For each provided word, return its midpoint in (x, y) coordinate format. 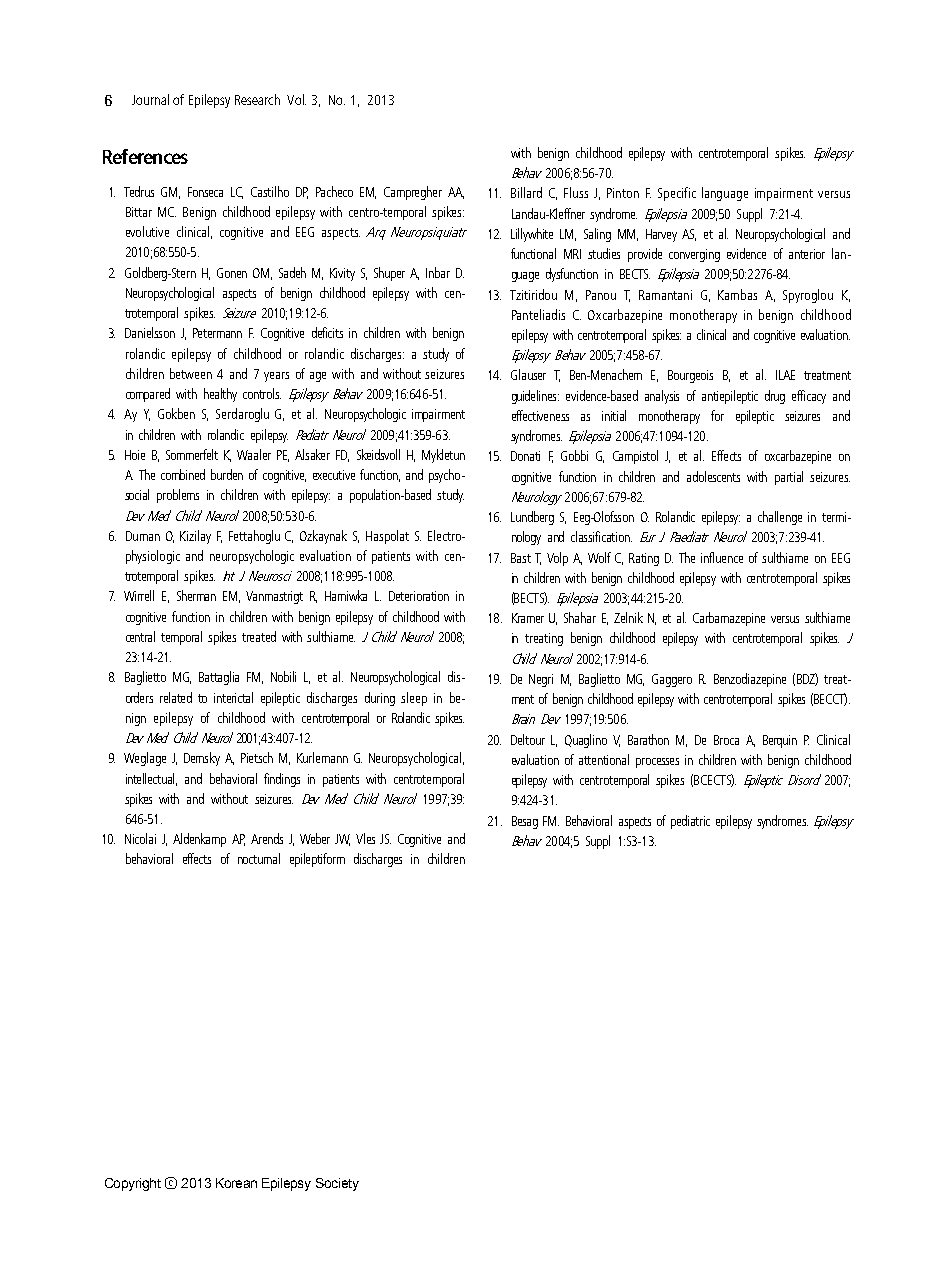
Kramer (528, 618)
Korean (236, 1183)
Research (257, 99)
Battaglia (219, 678)
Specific (677, 194)
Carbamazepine (729, 619)
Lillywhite (532, 235)
